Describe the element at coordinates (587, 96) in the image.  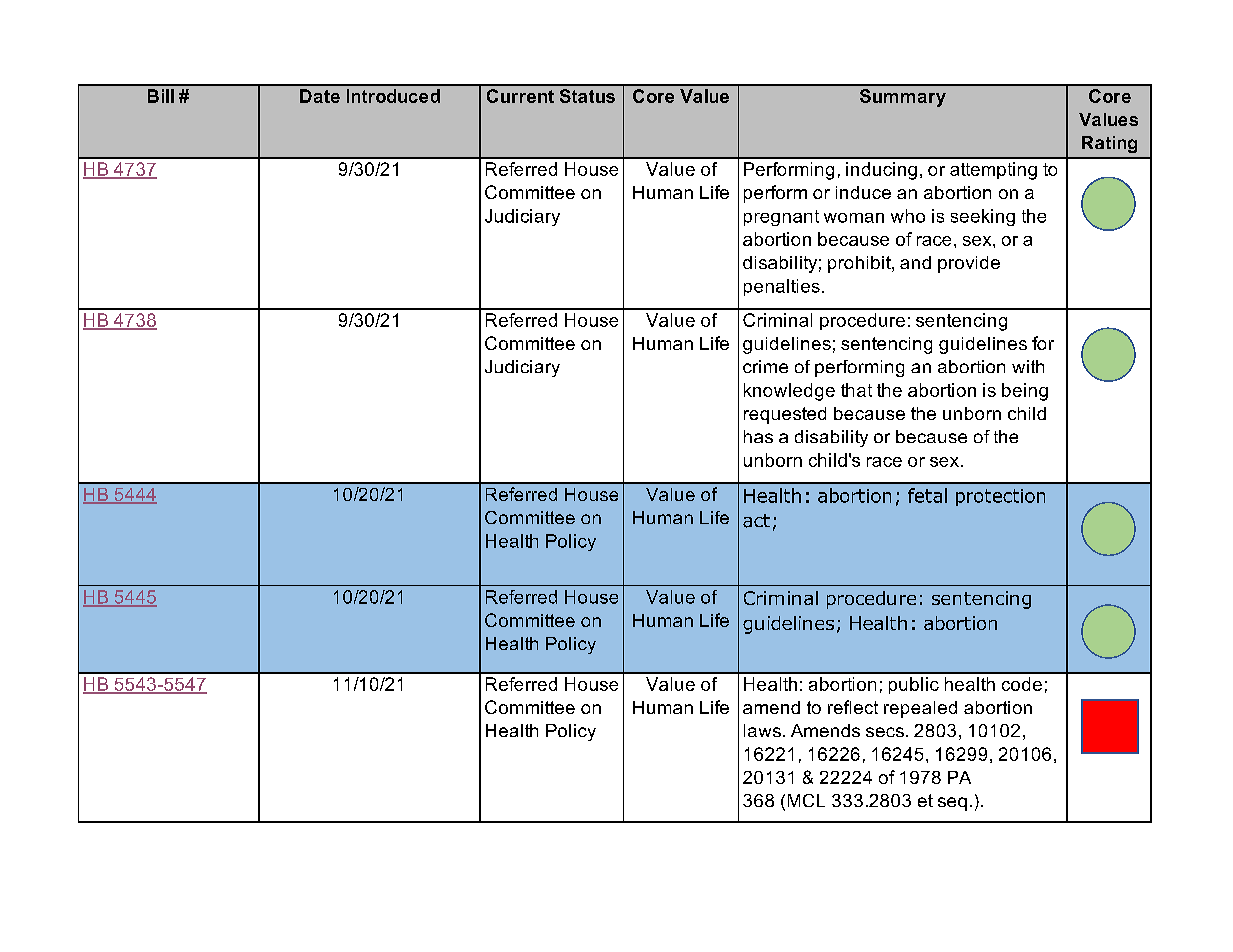
I see `Status` at that location.
